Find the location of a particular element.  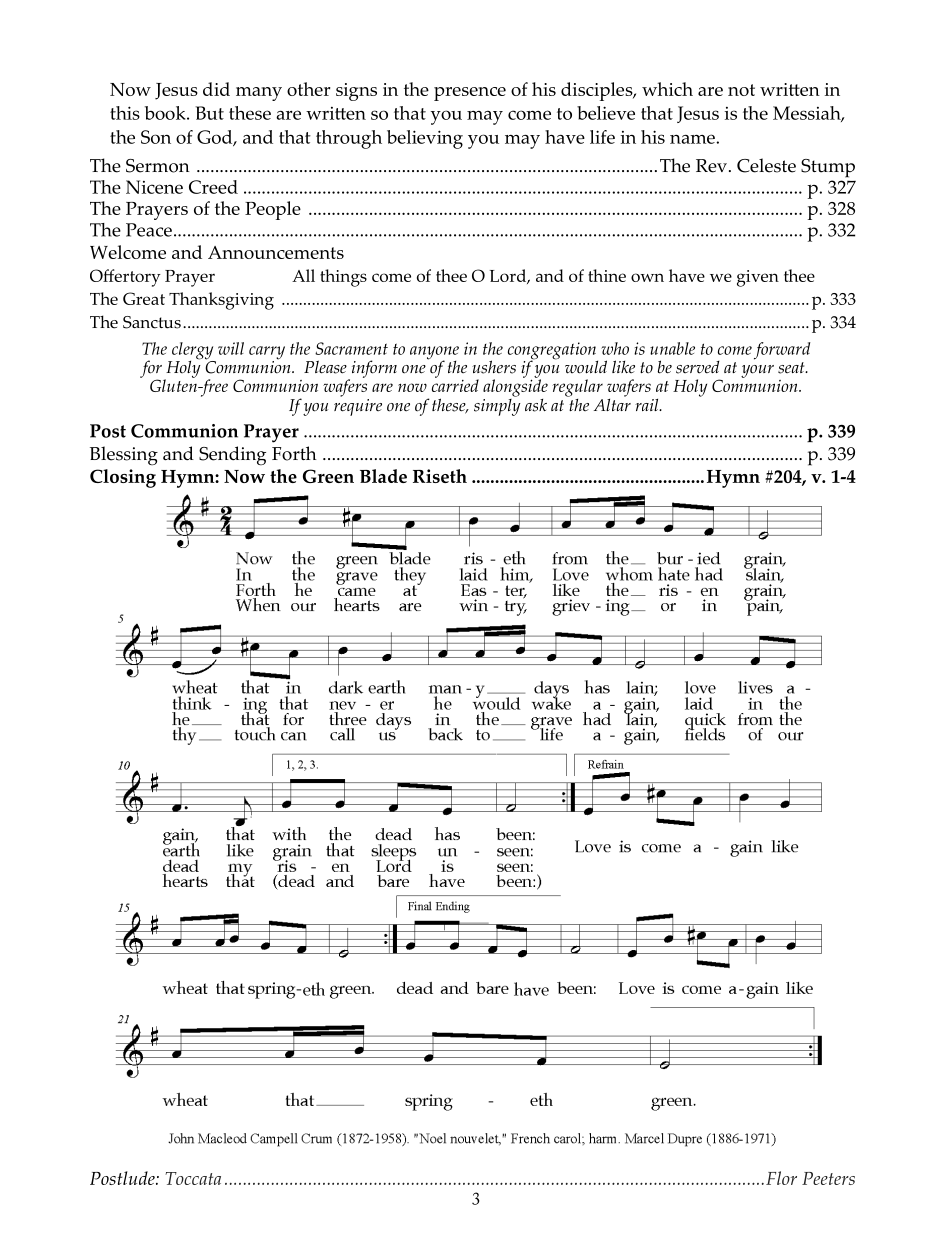

rail is located at coordinates (648, 405).
